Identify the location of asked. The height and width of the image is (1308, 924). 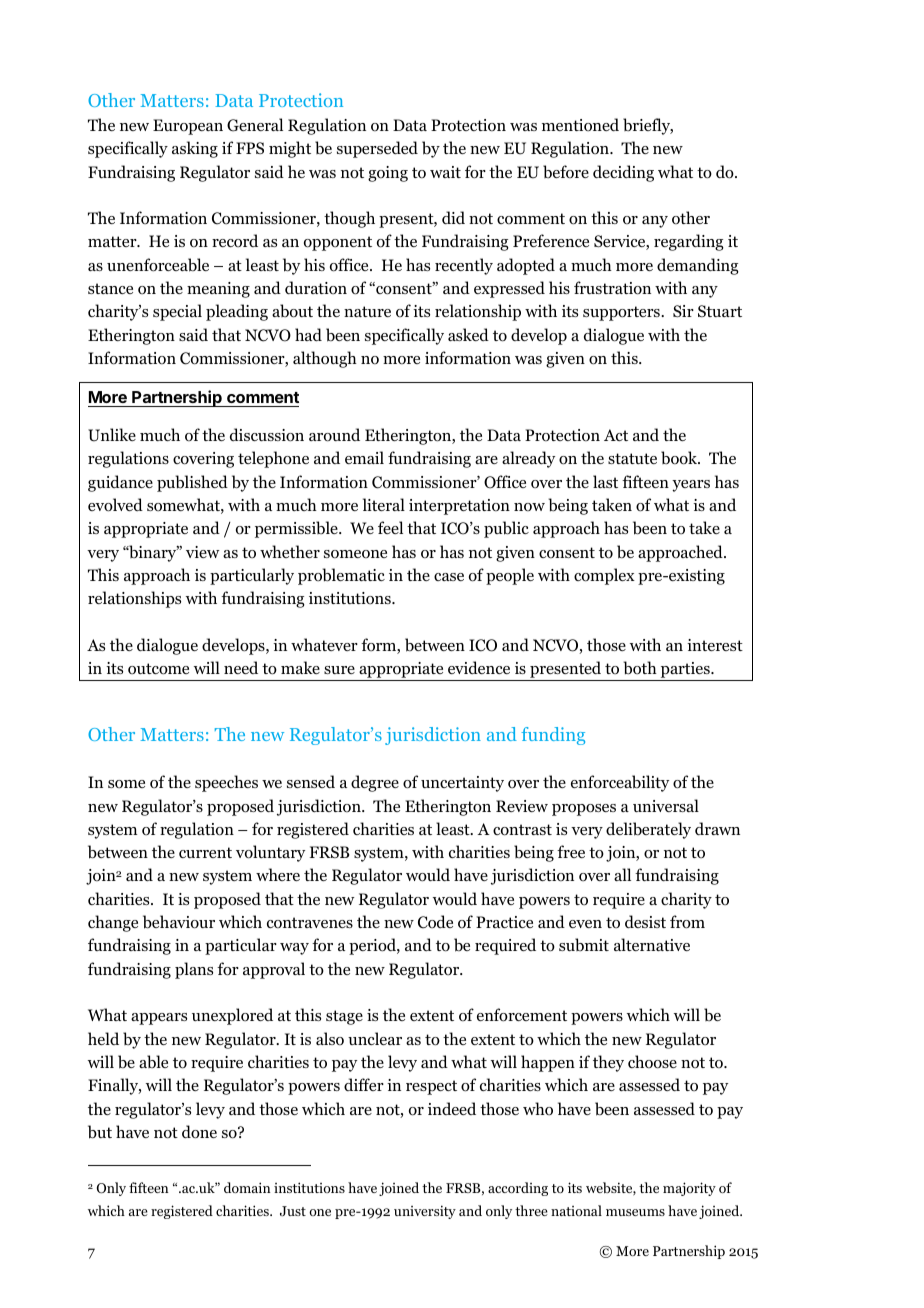
(468, 334).
